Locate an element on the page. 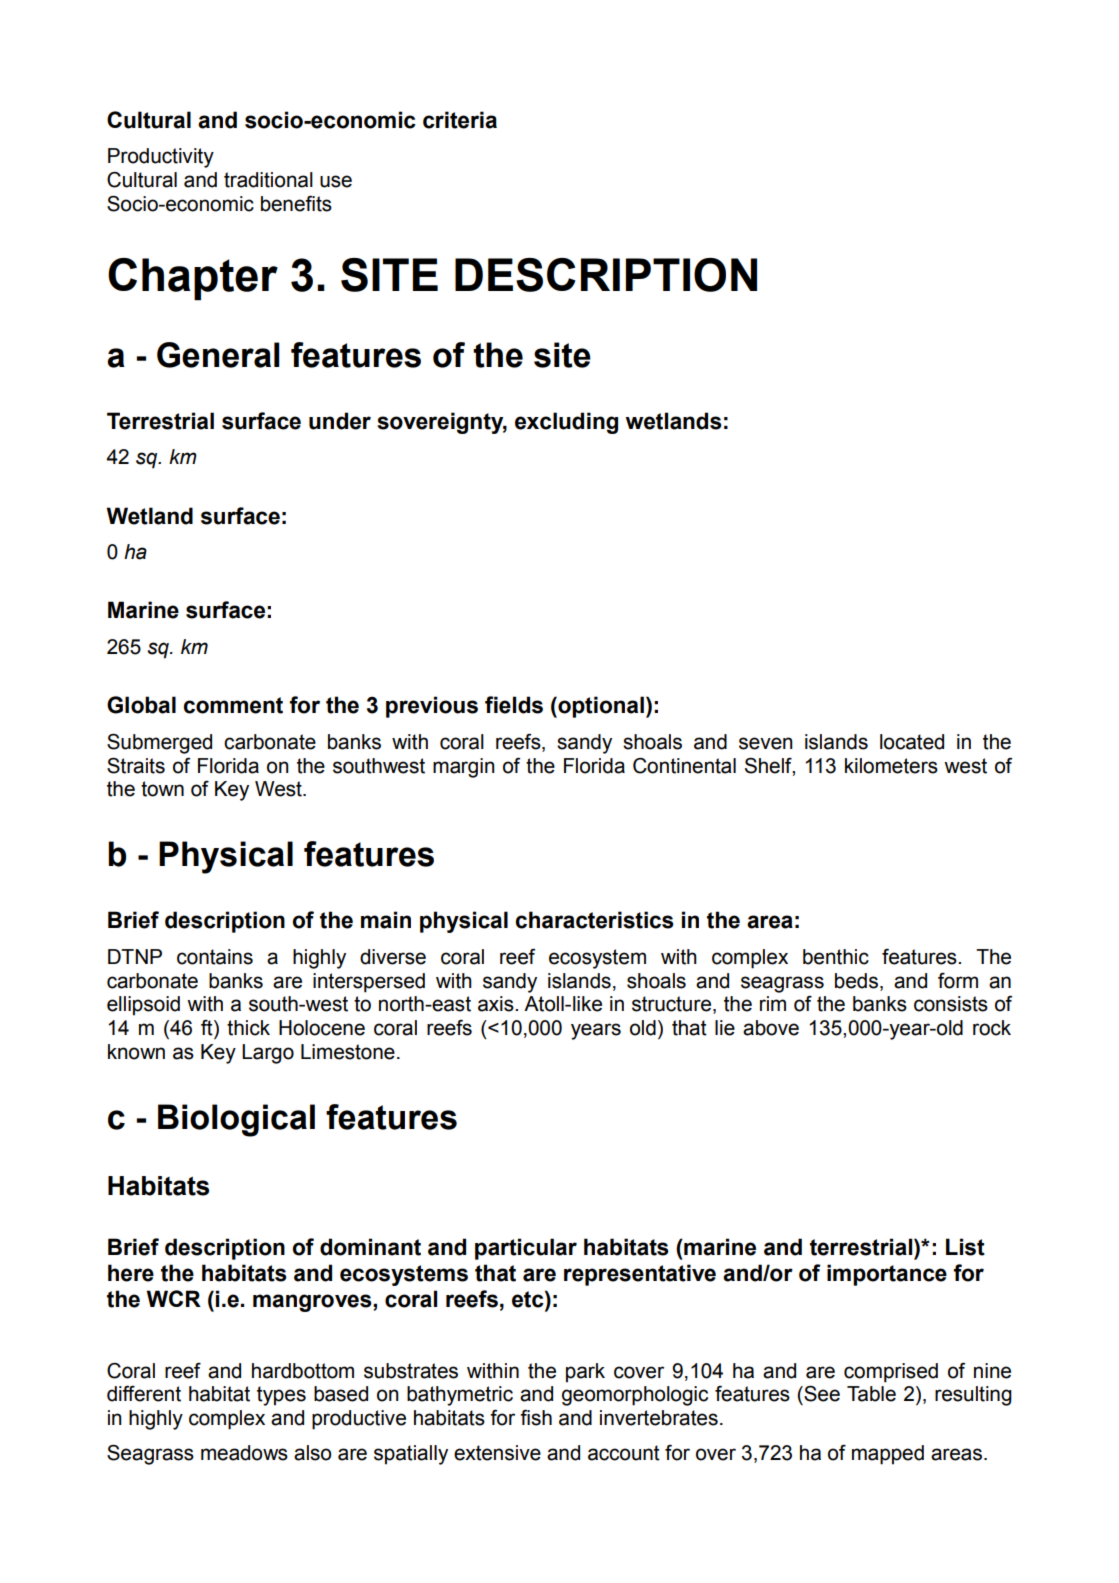  criteria is located at coordinates (460, 120).
